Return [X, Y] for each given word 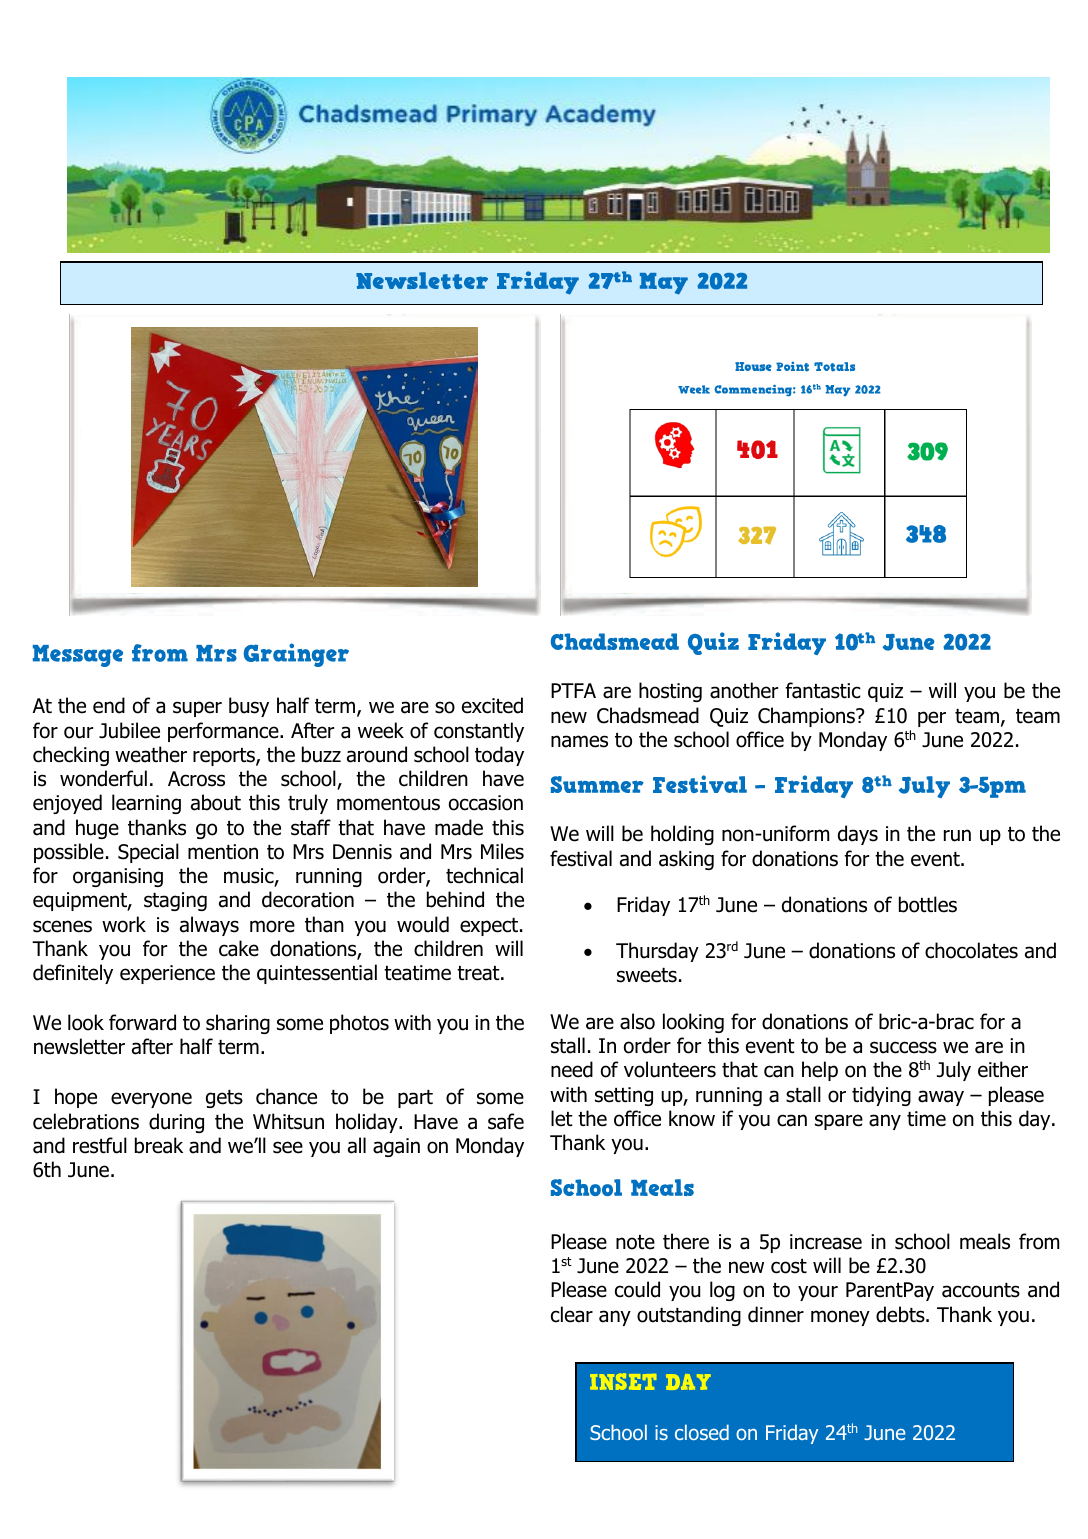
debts [901, 1314]
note [635, 1242]
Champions [808, 717]
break [159, 1145]
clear [572, 1314]
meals [985, 1241]
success [903, 1047]
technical [484, 875]
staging [175, 901]
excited [492, 705]
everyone [151, 1100]
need [572, 1069]
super [197, 709]
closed [702, 1432]
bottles [928, 904]
